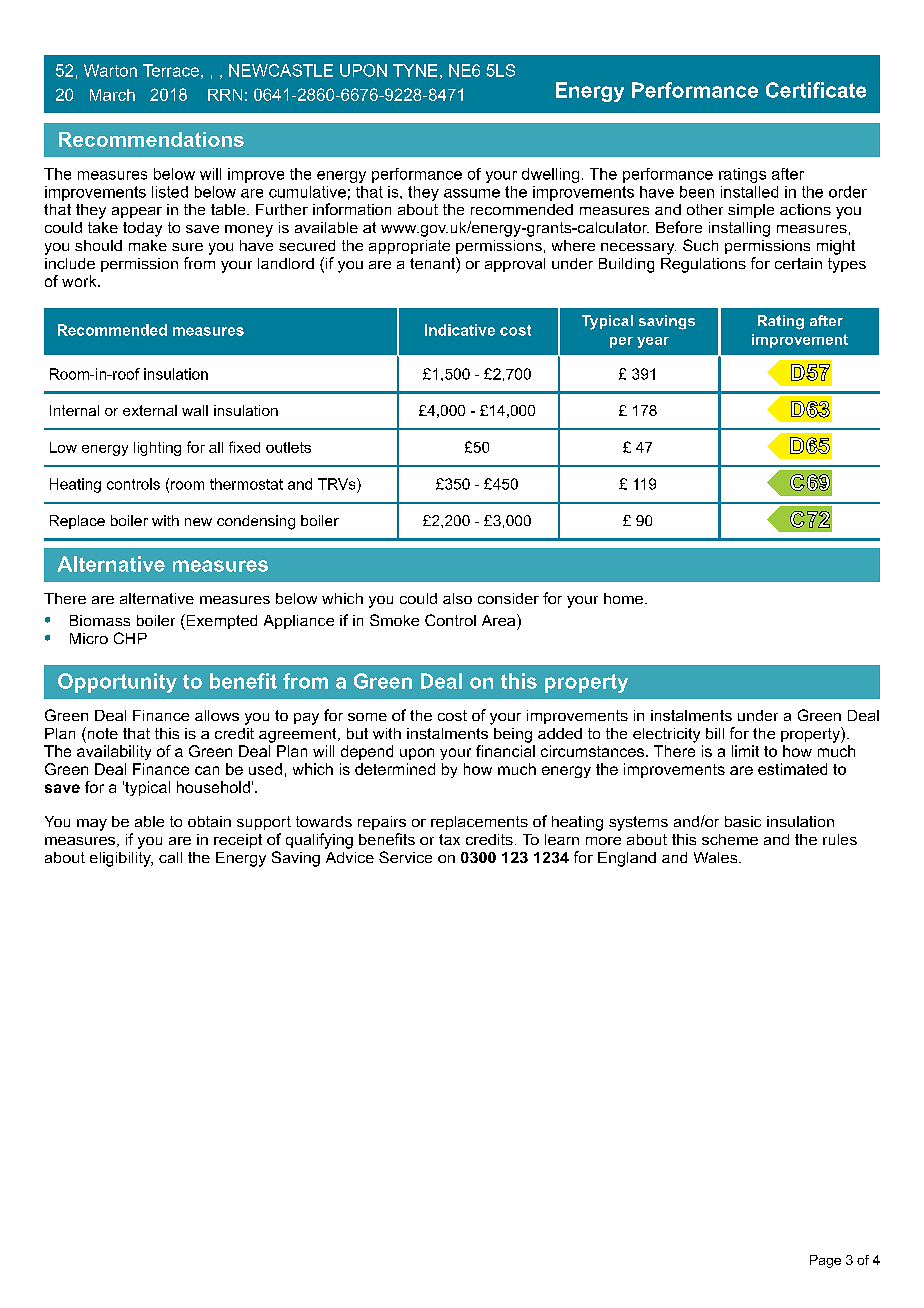 The image size is (924, 1308). What do you see at coordinates (816, 90) in the screenshot?
I see `Certificate` at bounding box center [816, 90].
